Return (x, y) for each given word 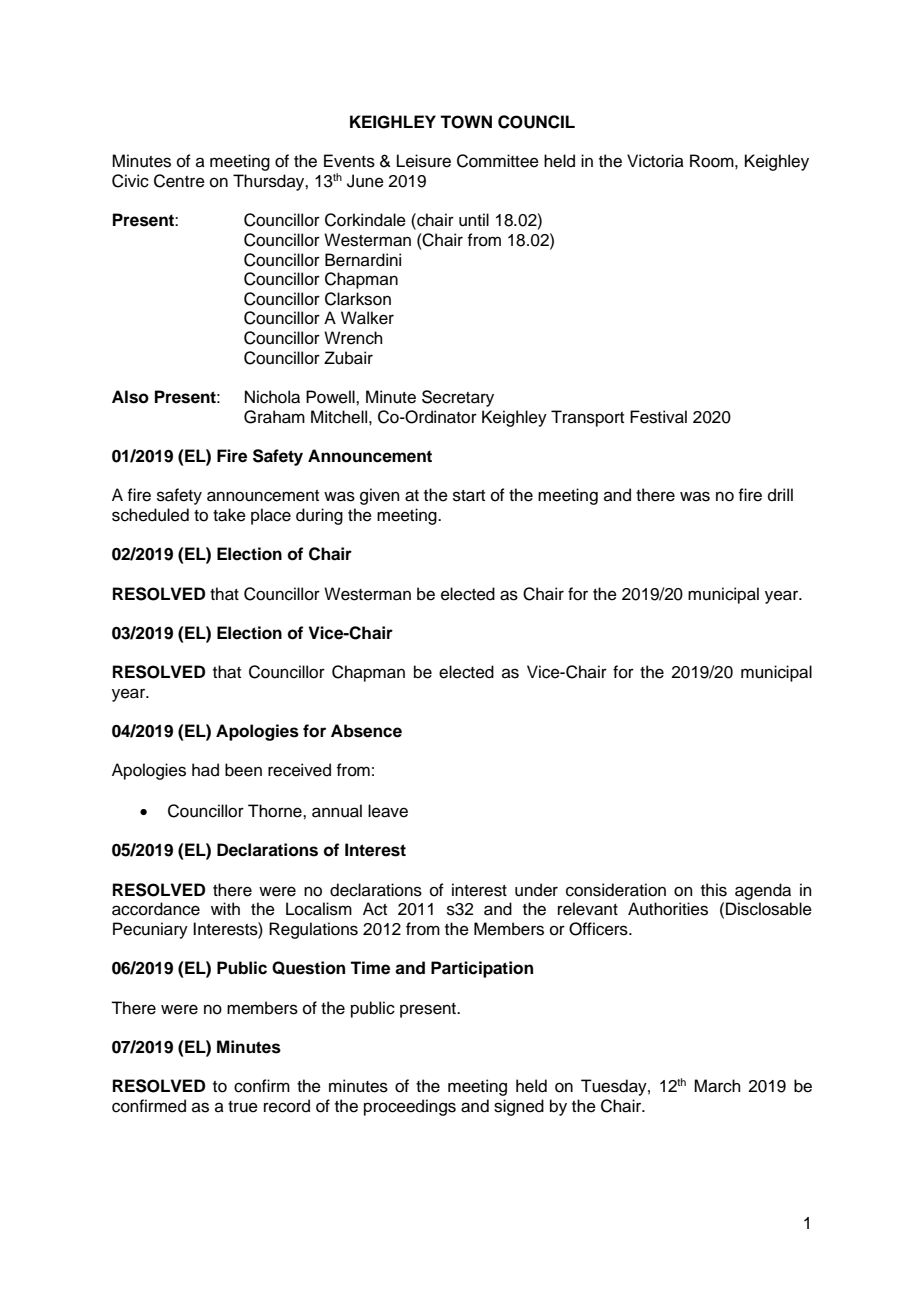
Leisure (424, 161)
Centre (179, 181)
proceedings (410, 1107)
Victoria (655, 161)
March (717, 1086)
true (243, 1107)
